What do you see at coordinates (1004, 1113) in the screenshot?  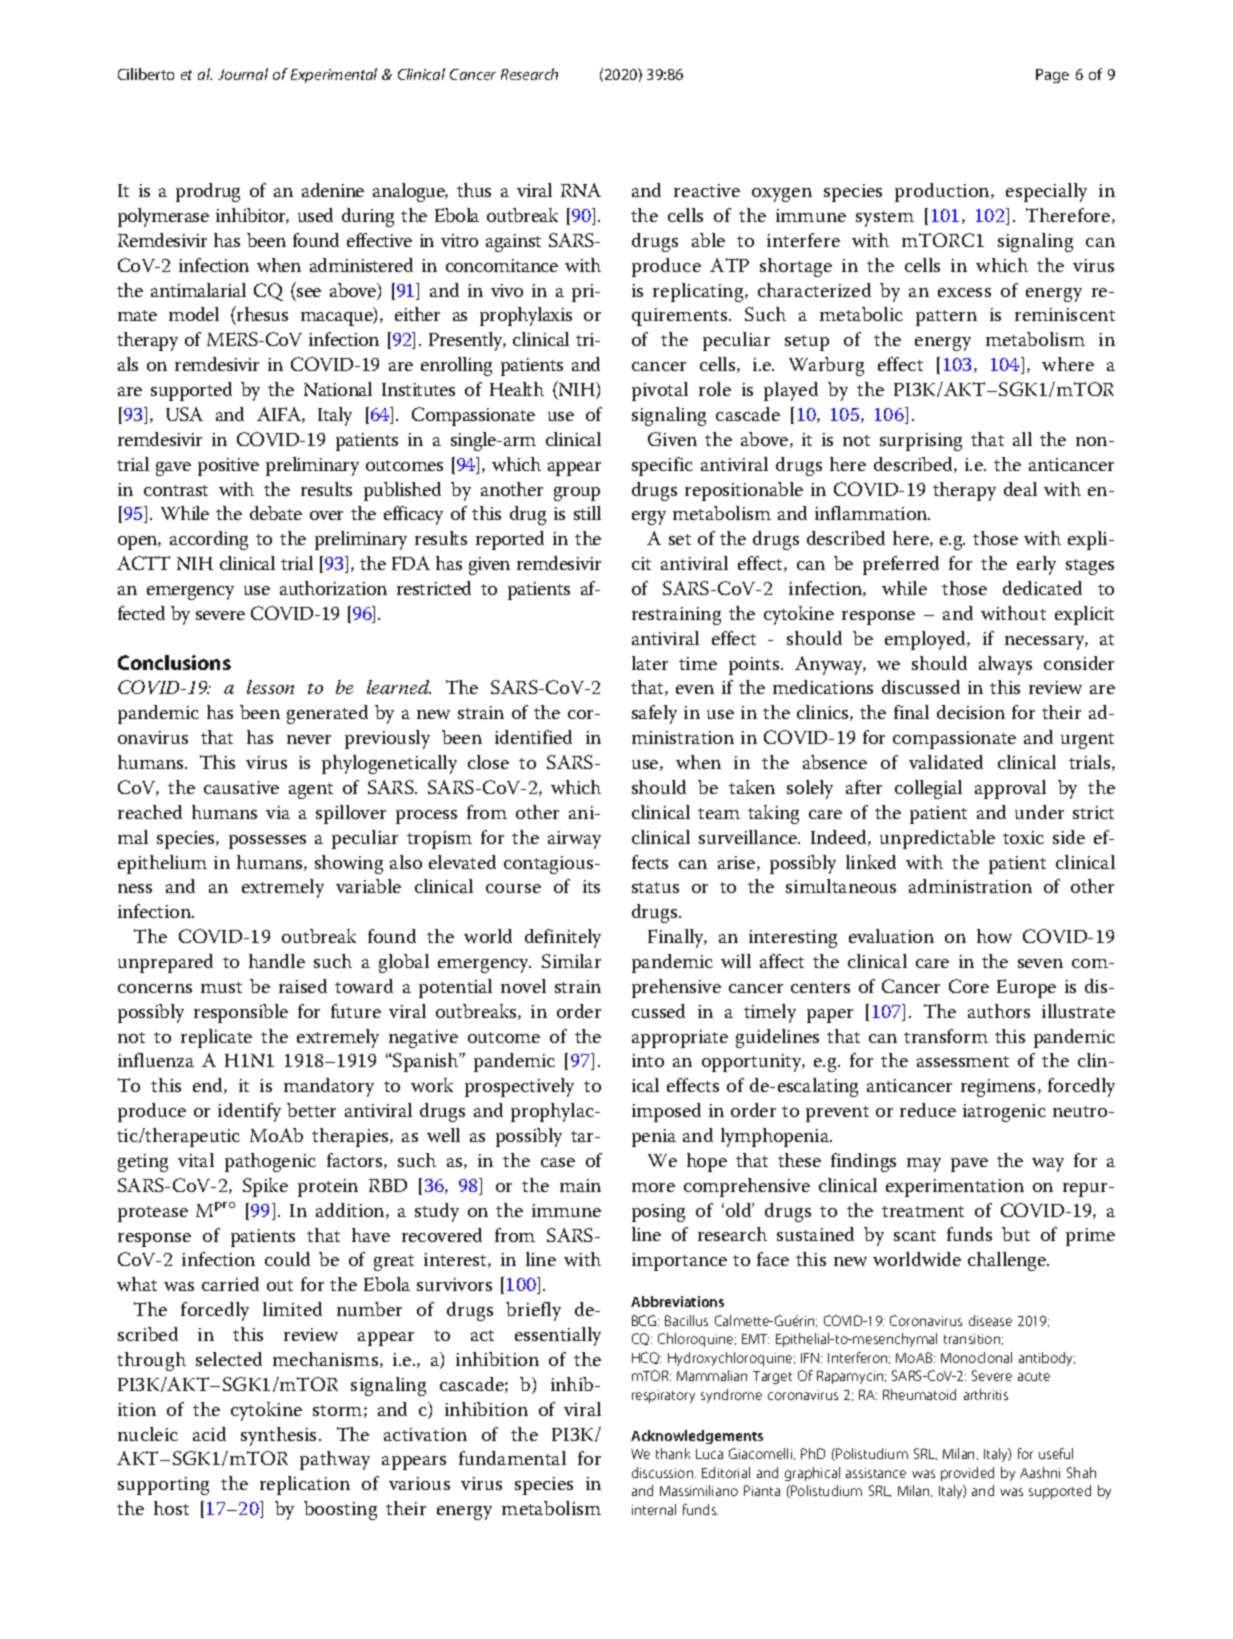 I see `iatrogenic` at bounding box center [1004, 1113].
